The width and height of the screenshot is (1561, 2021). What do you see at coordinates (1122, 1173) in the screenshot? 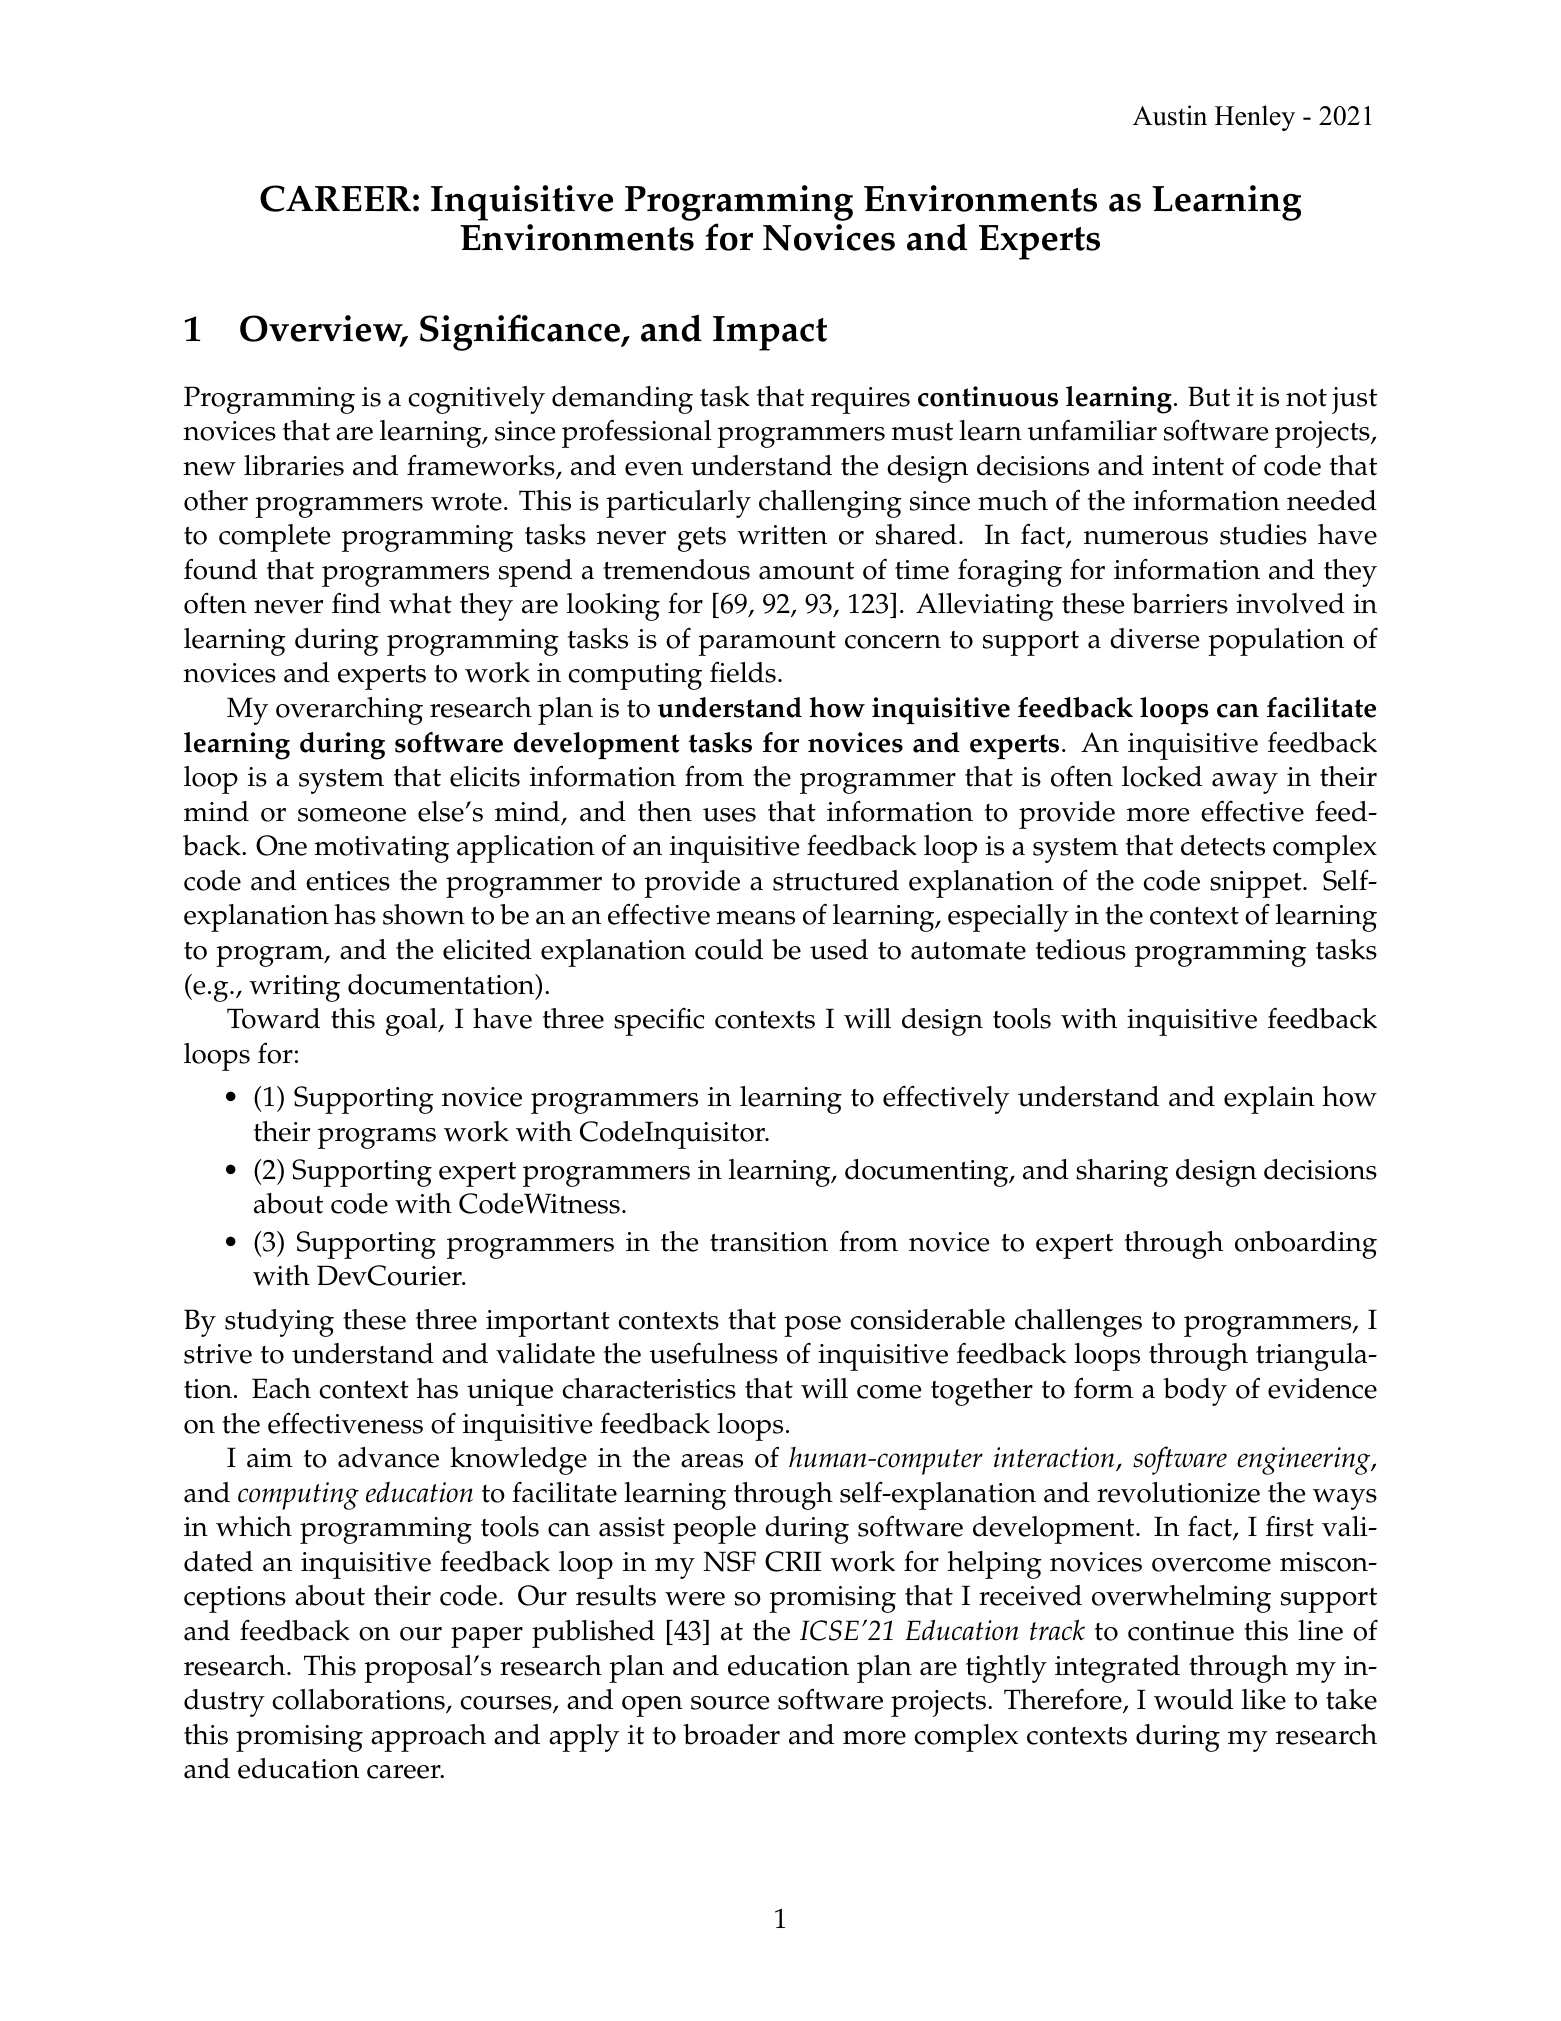
I see `sharing` at bounding box center [1122, 1173].
